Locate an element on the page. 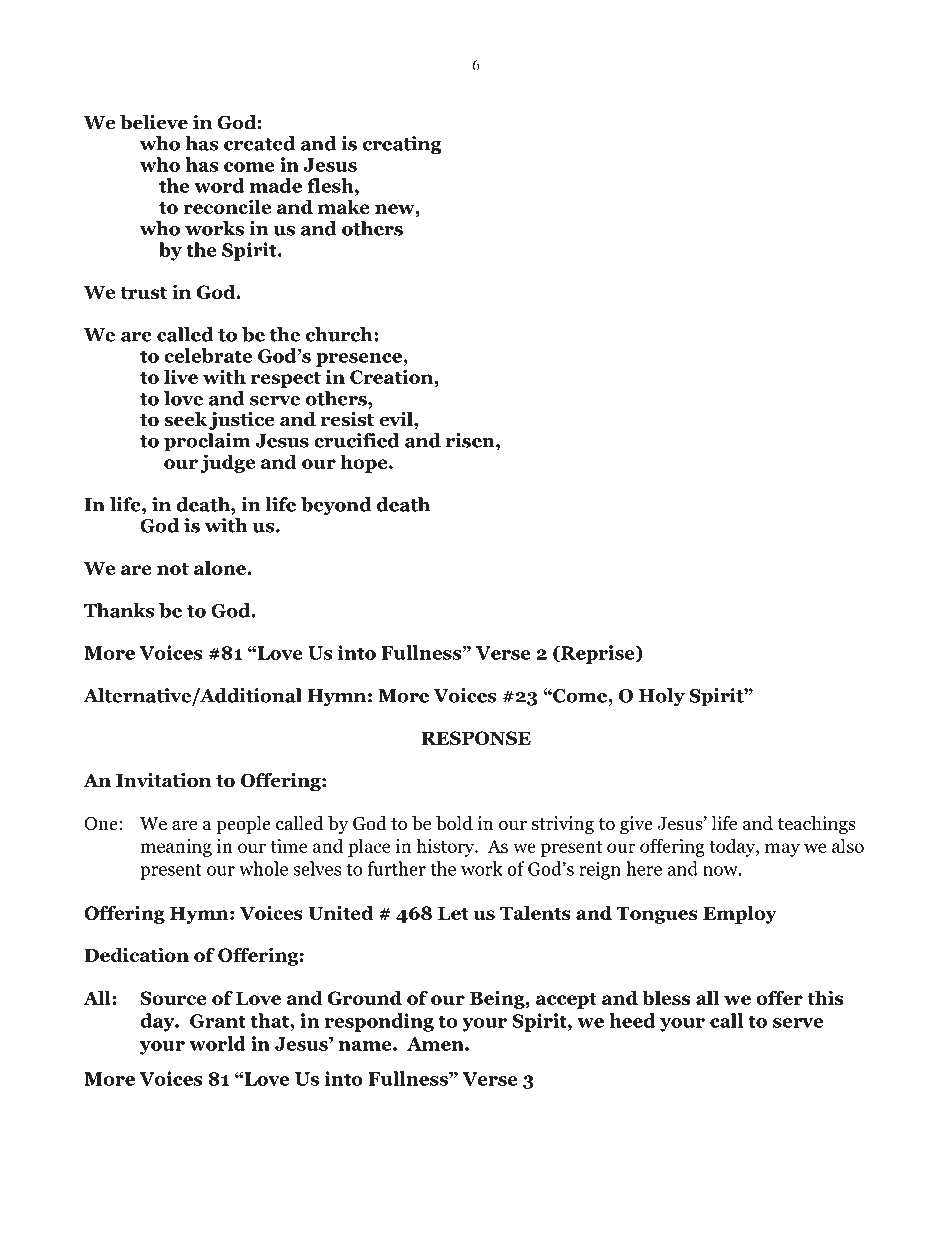 This page has width=952, height=1233. make is located at coordinates (344, 206).
